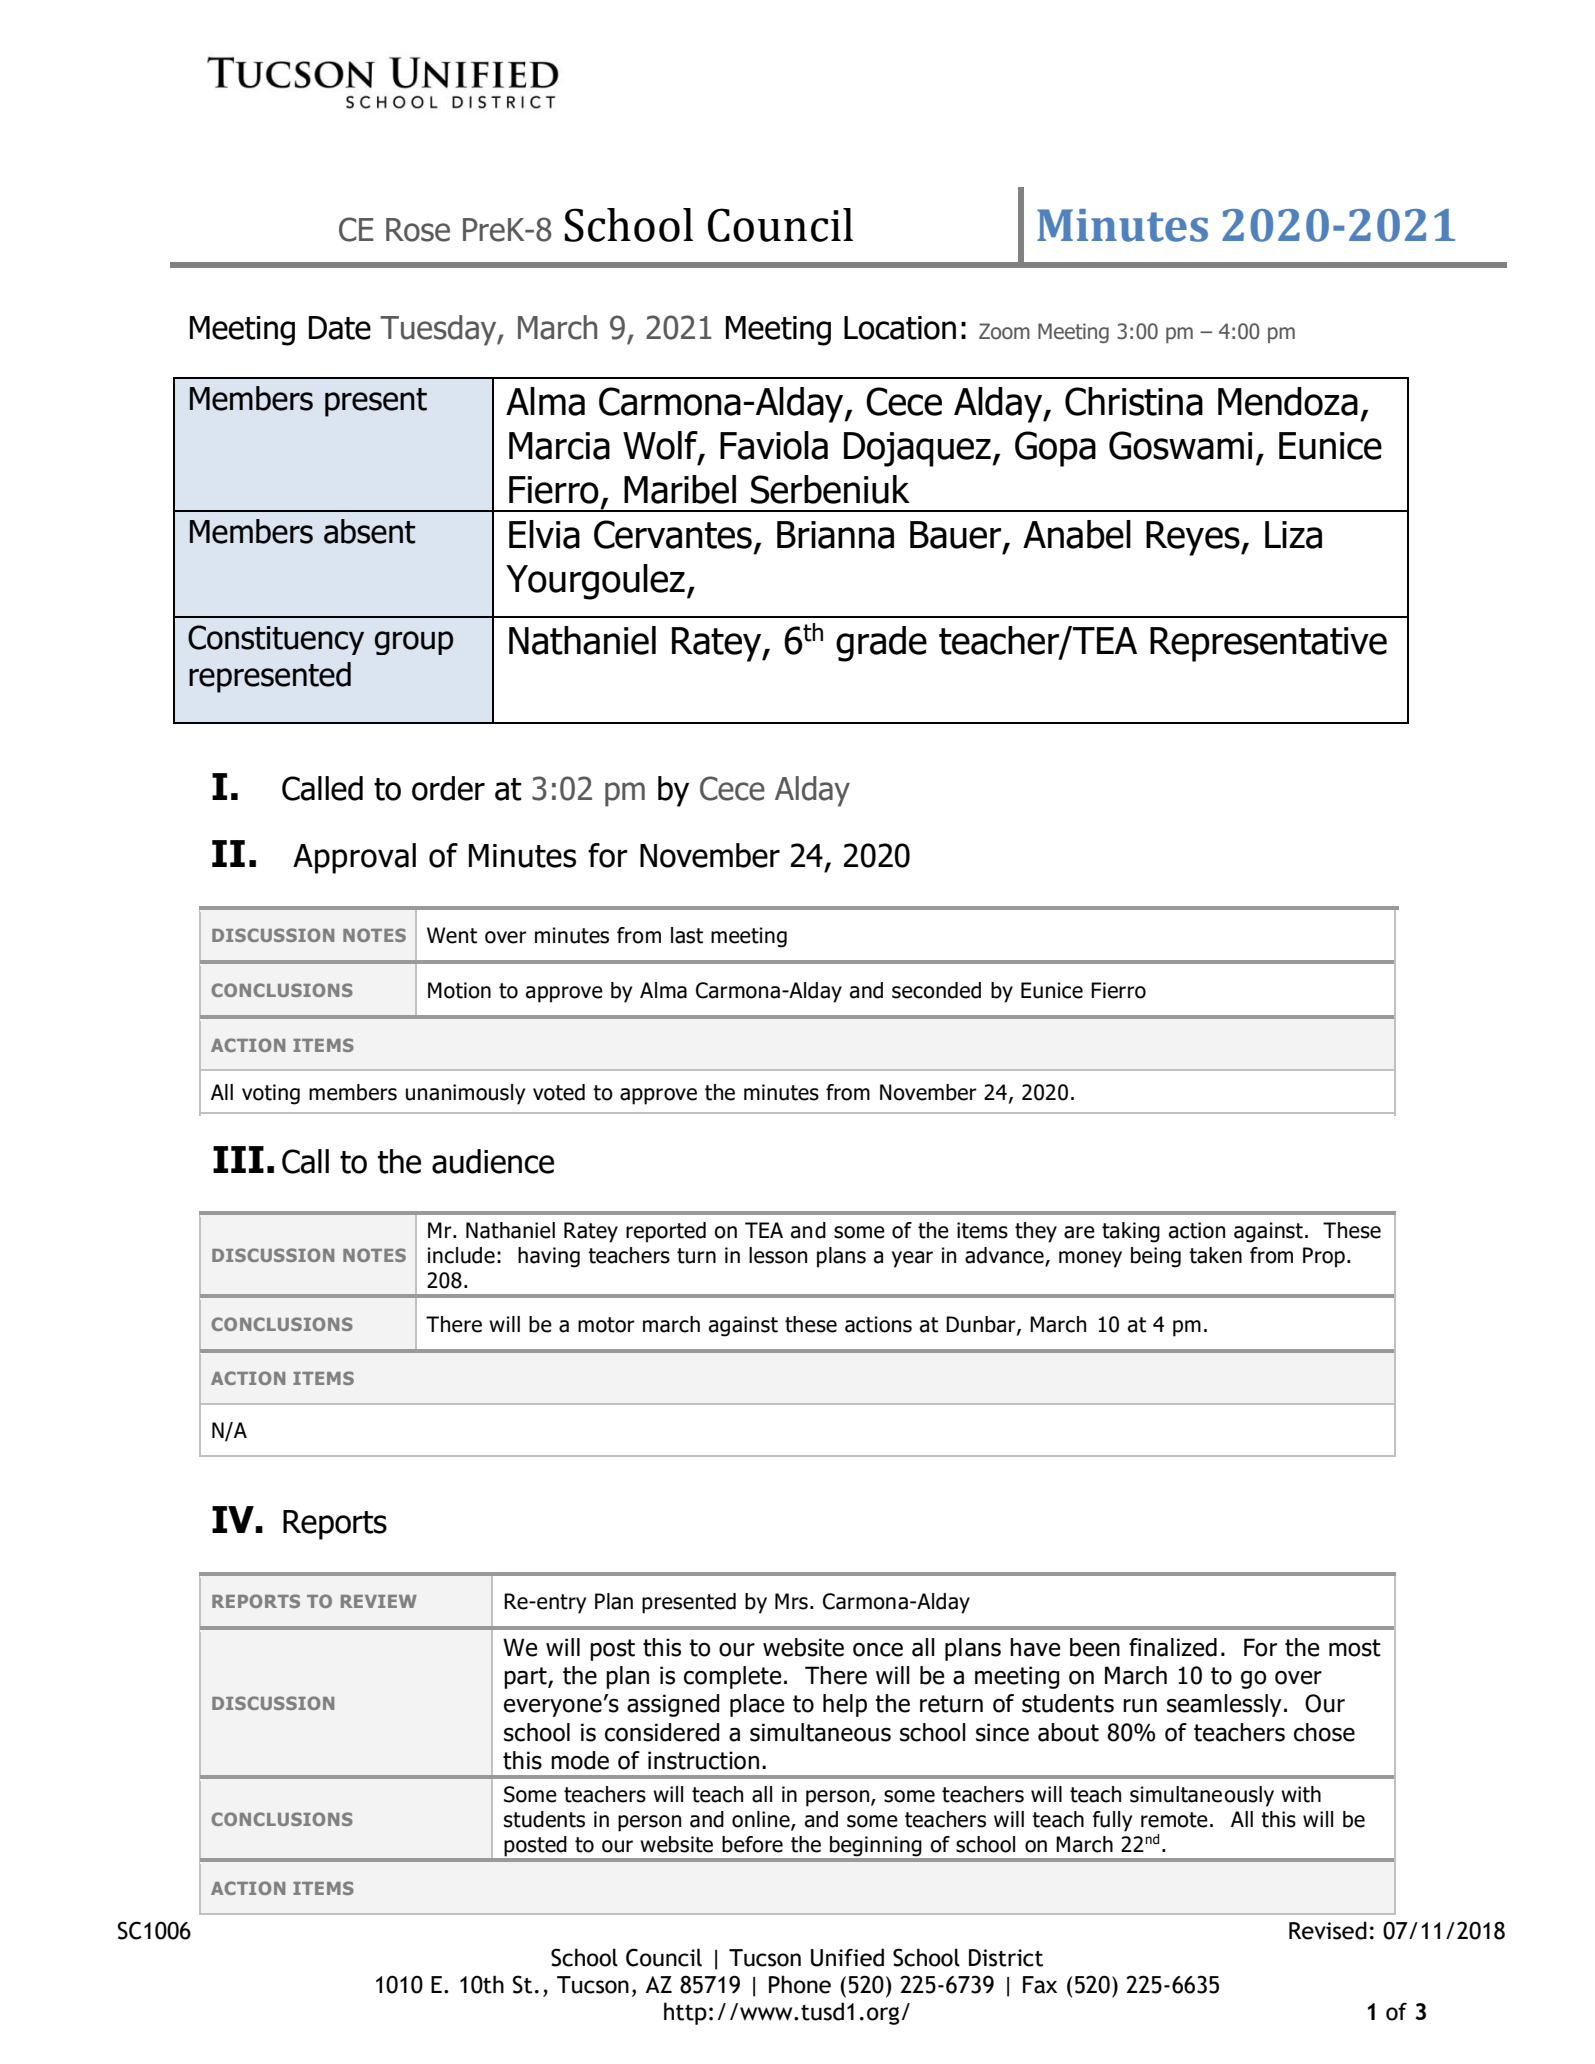  I want to click on include, so click(461, 1255).
